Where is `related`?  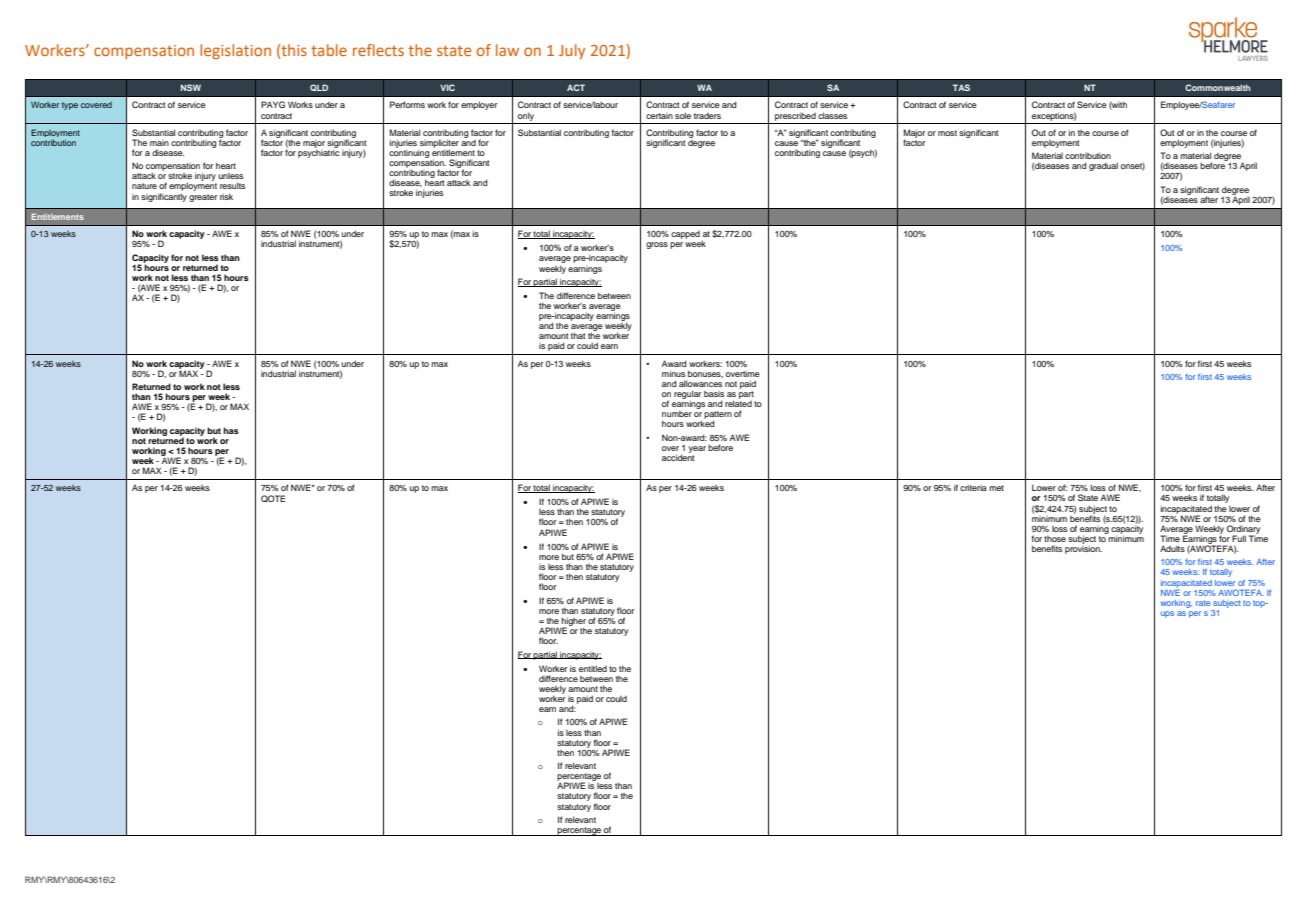 related is located at coordinates (738, 402).
